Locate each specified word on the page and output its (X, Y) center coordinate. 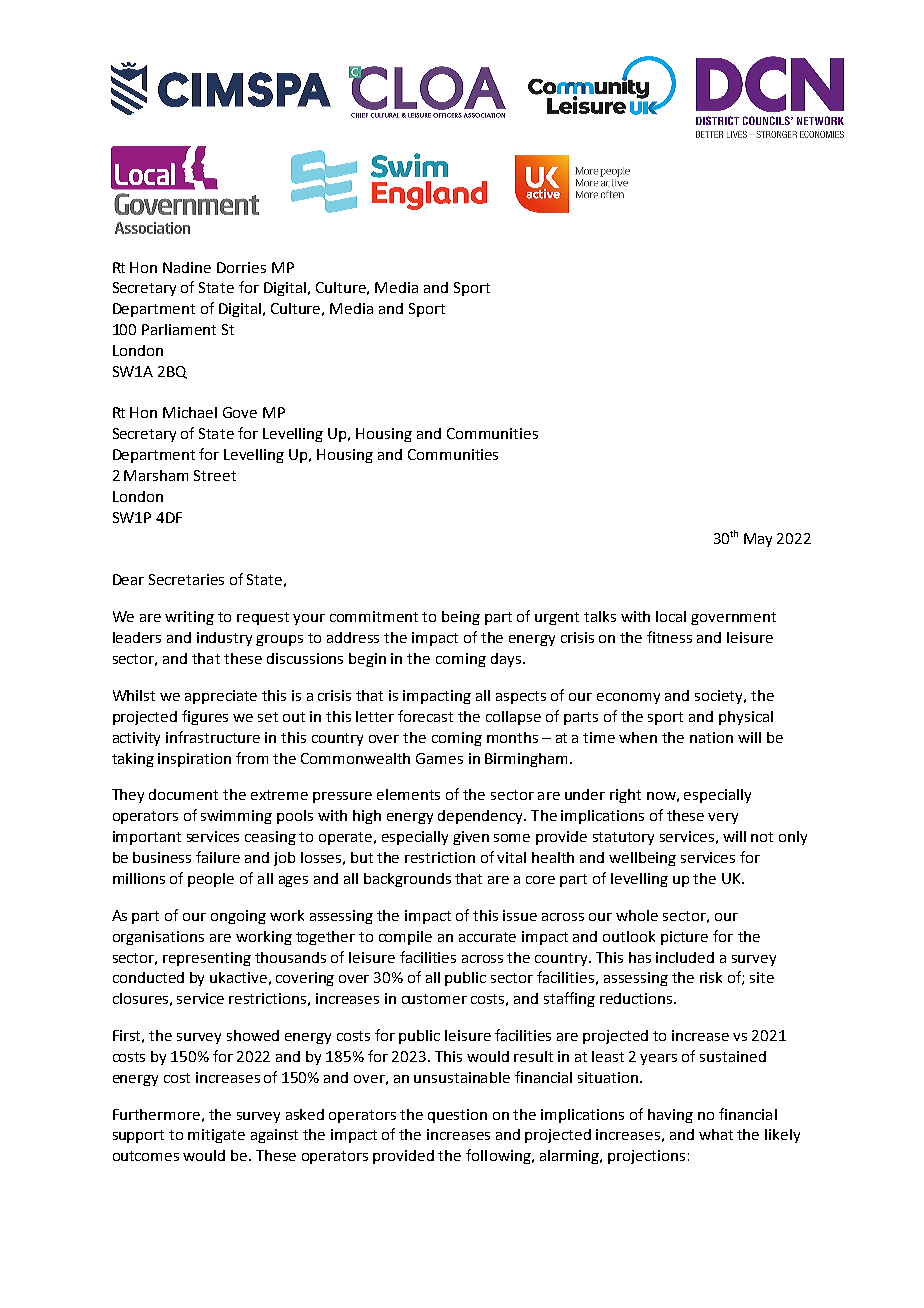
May (758, 540)
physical (746, 718)
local (671, 616)
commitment (374, 616)
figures (205, 717)
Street (215, 475)
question (457, 1116)
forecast (425, 716)
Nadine (187, 267)
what (716, 1134)
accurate (487, 937)
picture (684, 938)
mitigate (216, 1136)
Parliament (179, 329)
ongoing (238, 917)
